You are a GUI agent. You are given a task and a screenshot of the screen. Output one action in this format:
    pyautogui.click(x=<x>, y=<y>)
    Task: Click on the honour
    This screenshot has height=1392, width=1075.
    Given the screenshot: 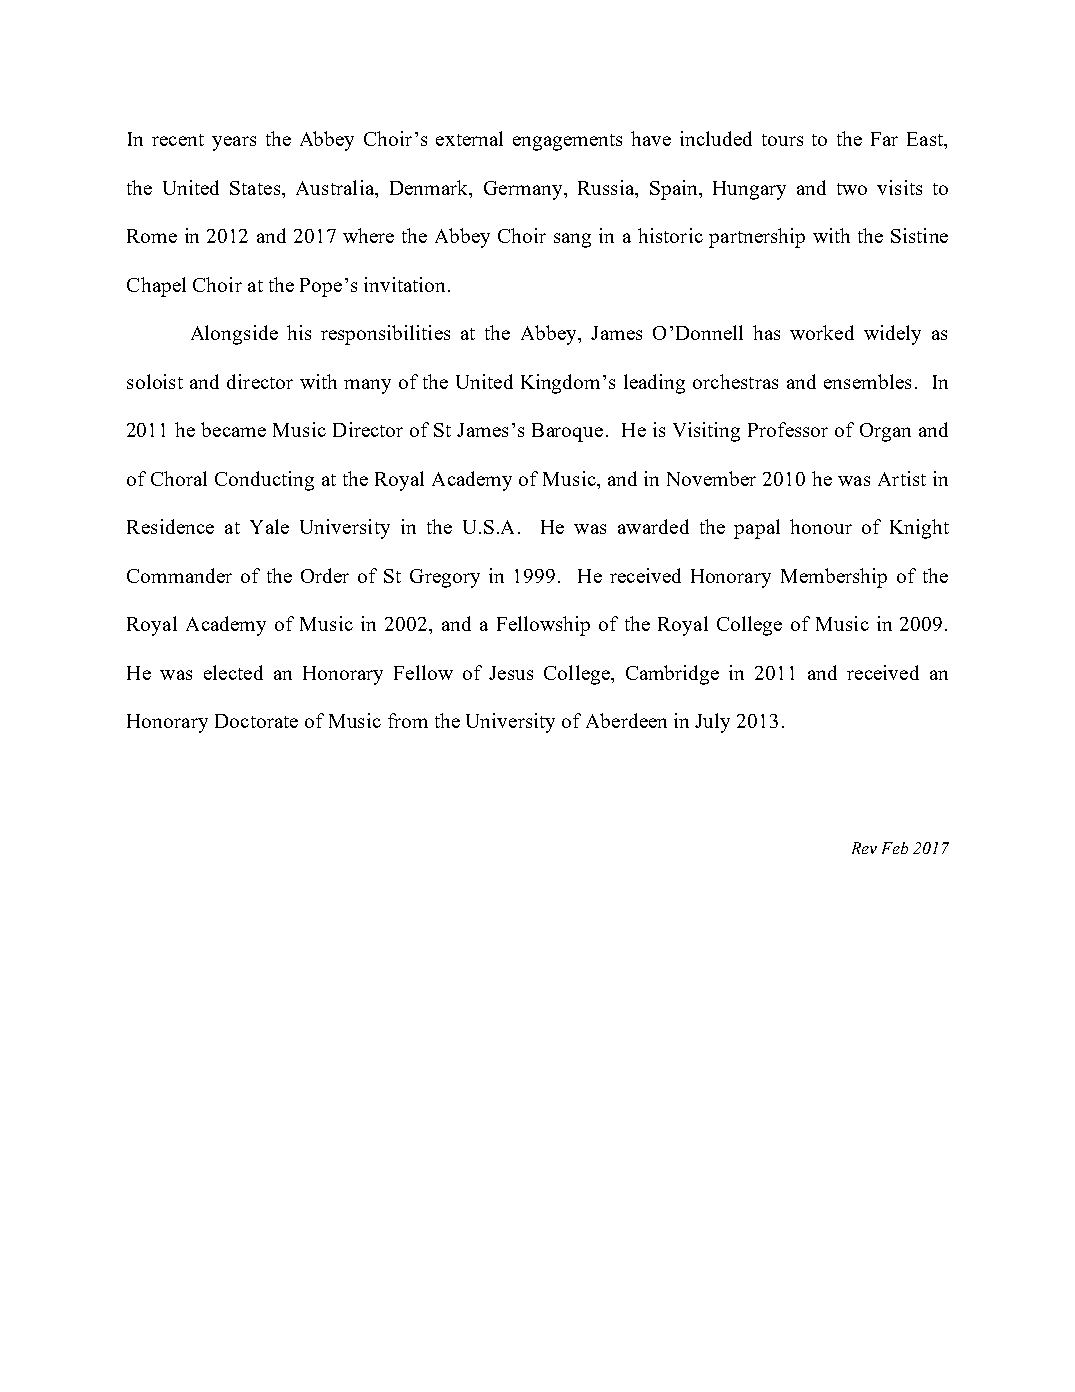 What is the action you would take?
    pyautogui.click(x=821, y=526)
